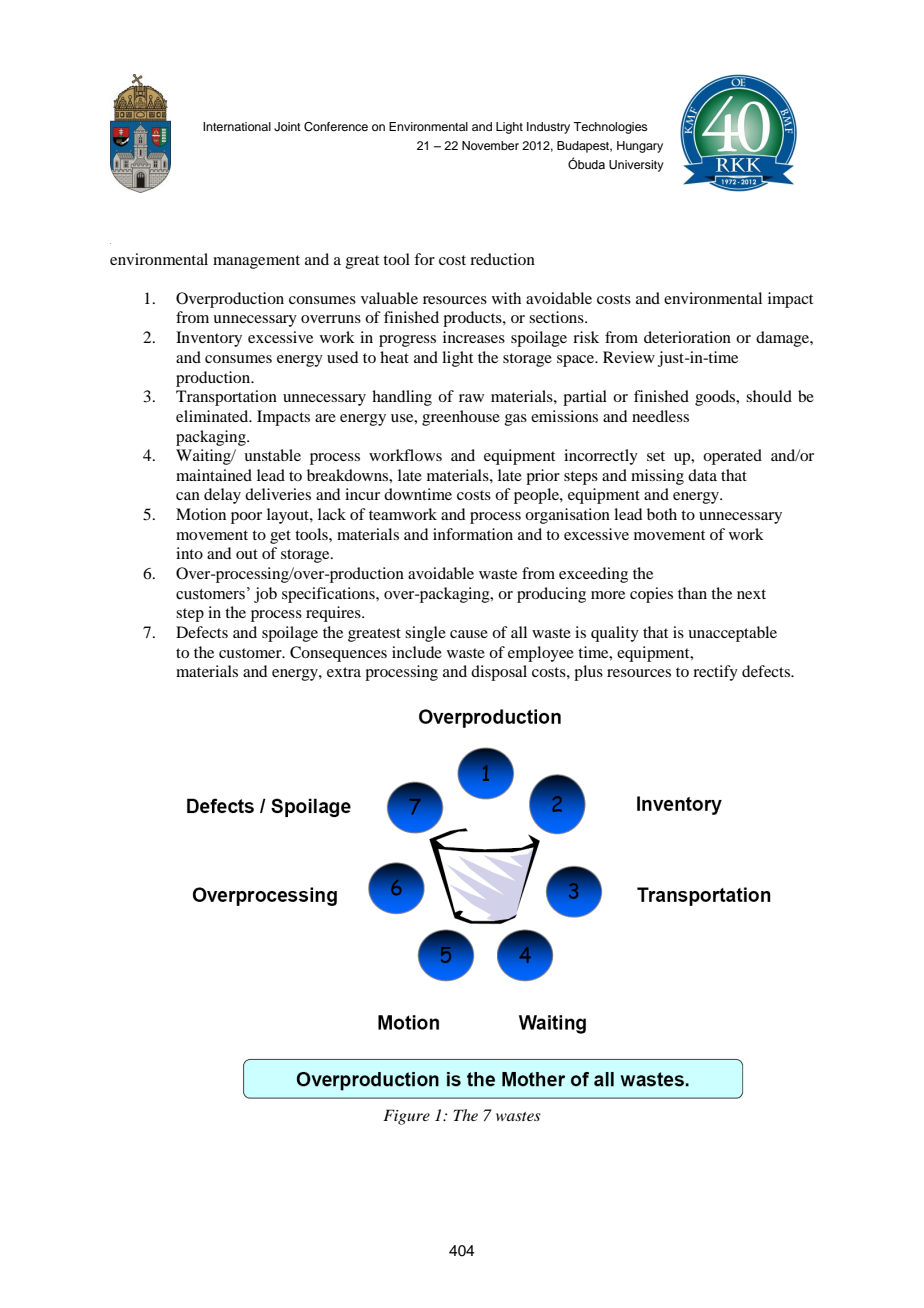 The height and width of the screenshot is (1308, 924). I want to click on than, so click(692, 593).
